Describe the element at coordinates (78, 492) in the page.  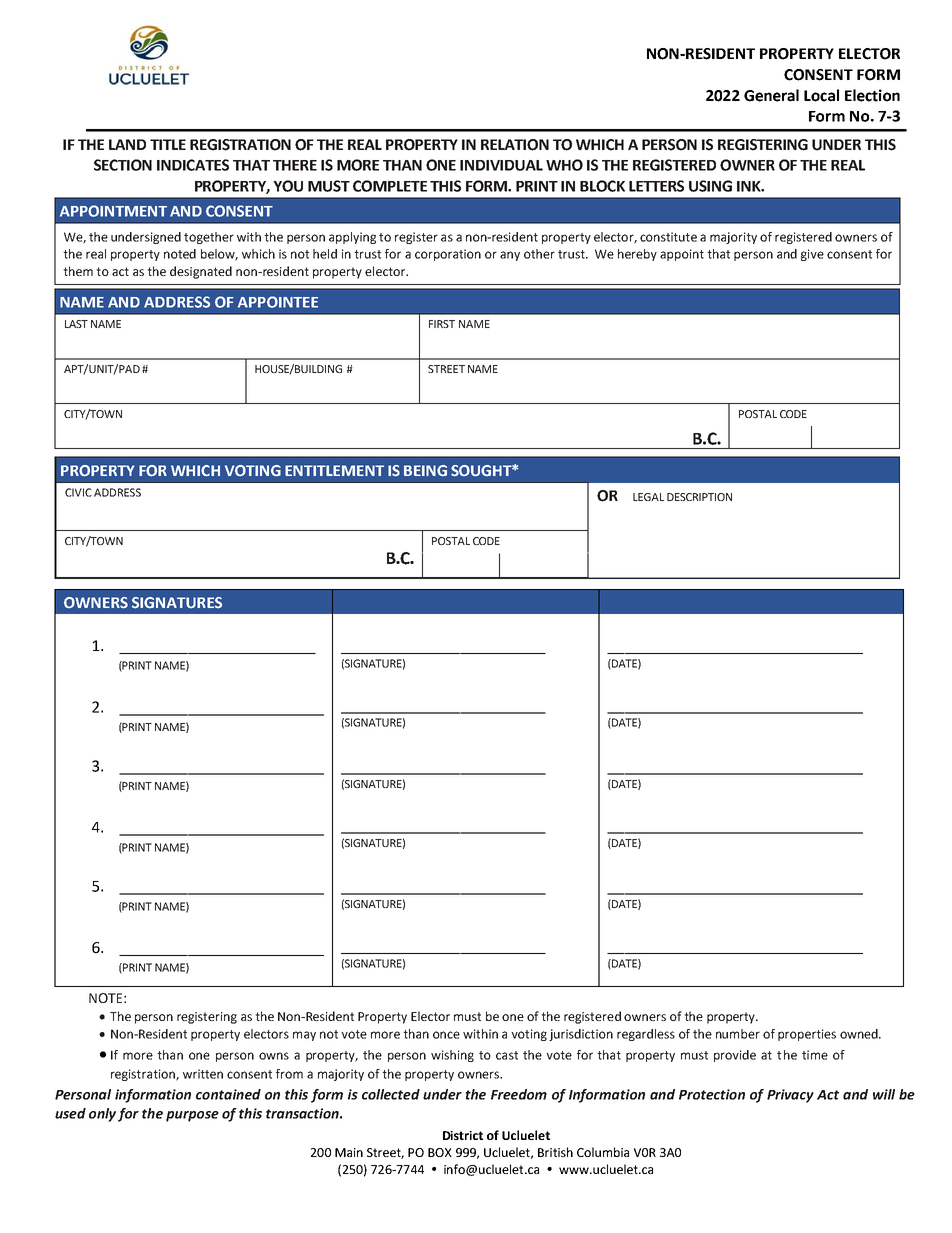
I see `CIVIC` at that location.
